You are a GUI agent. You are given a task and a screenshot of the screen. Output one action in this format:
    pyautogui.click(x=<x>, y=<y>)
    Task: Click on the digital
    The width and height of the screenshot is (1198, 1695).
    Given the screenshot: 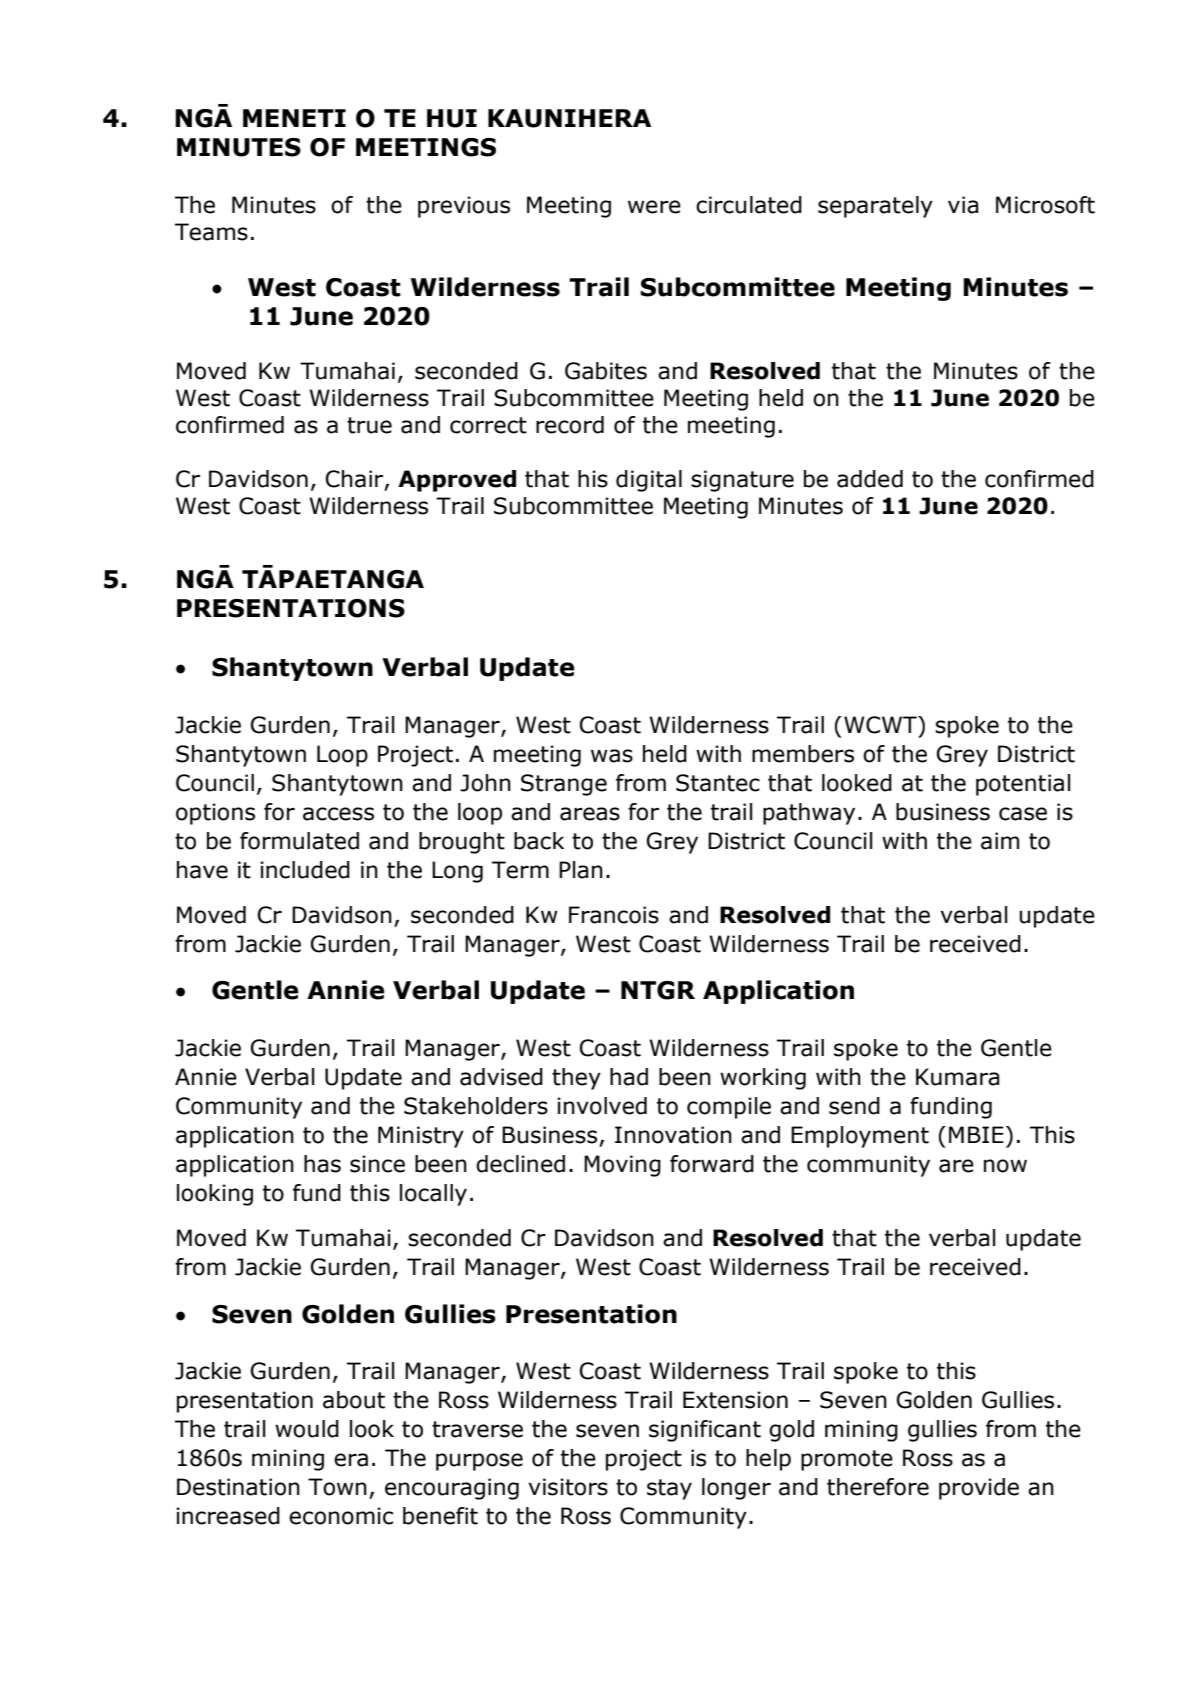 What is the action you would take?
    pyautogui.click(x=649, y=481)
